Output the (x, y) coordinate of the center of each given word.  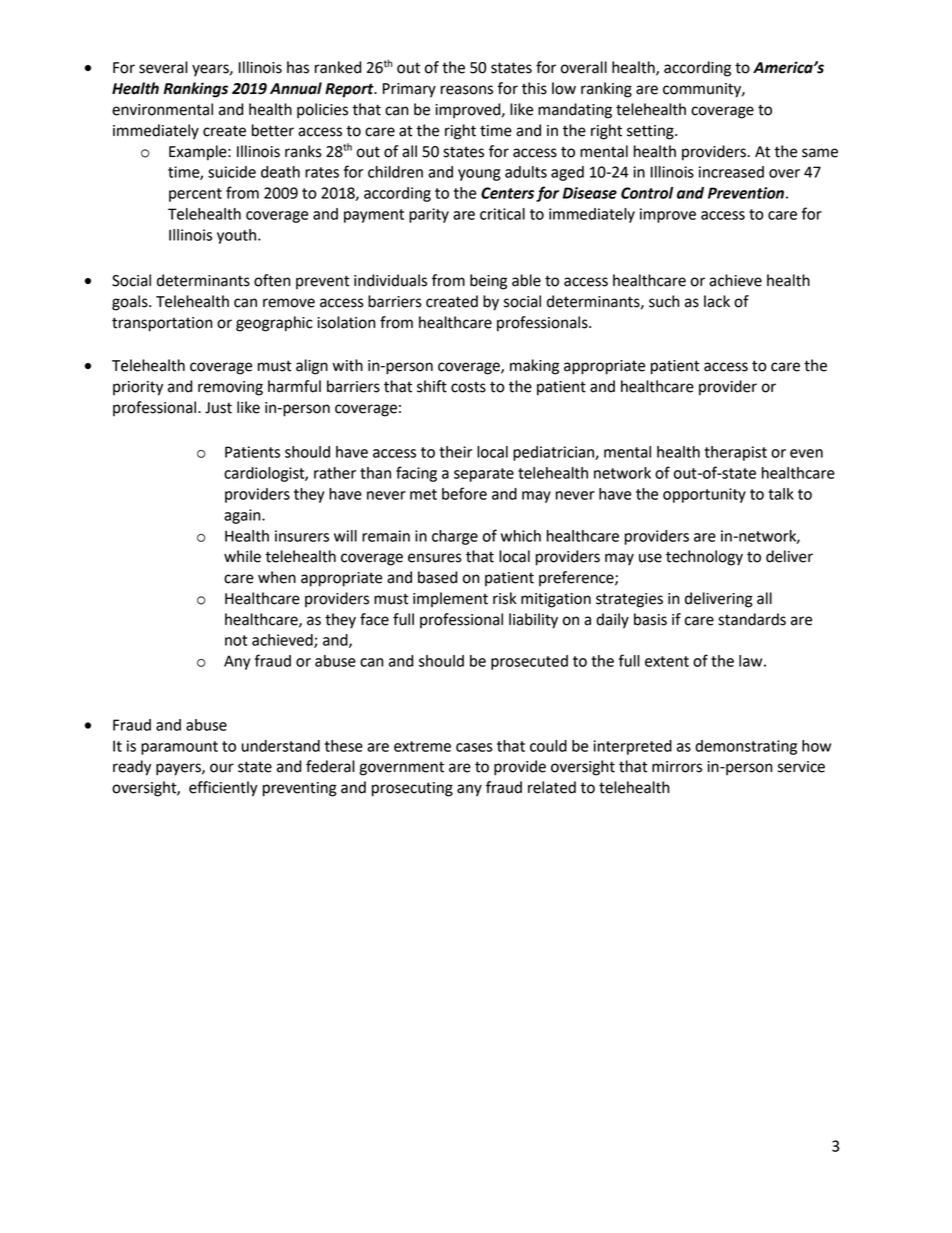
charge (455, 537)
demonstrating (746, 747)
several (163, 67)
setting (651, 132)
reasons (467, 90)
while (242, 556)
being (488, 282)
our (222, 768)
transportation (162, 324)
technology (704, 558)
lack (717, 301)
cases (474, 747)
